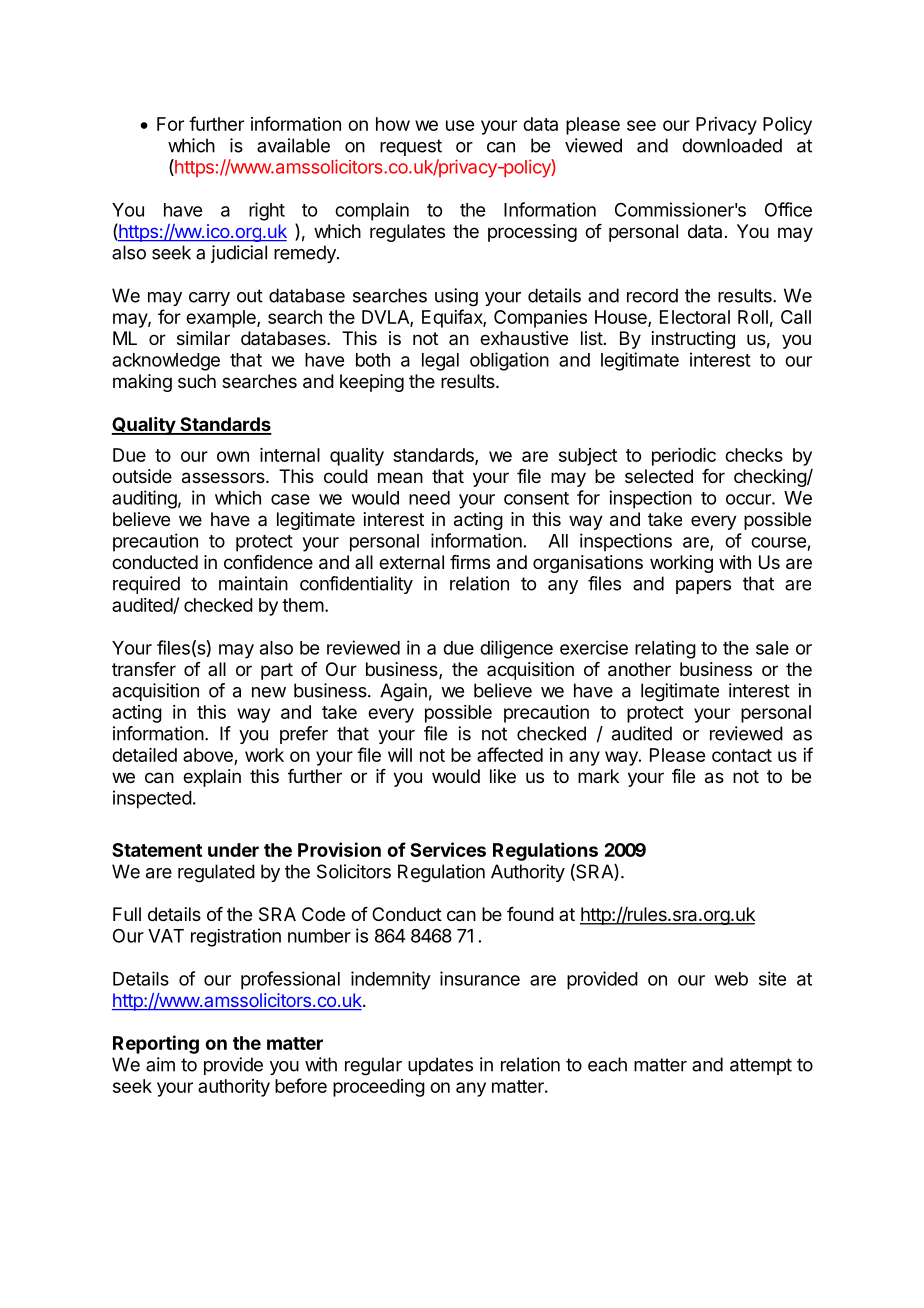 Image resolution: width=924 pixels, height=1308 pixels. I want to click on contact, so click(742, 755).
